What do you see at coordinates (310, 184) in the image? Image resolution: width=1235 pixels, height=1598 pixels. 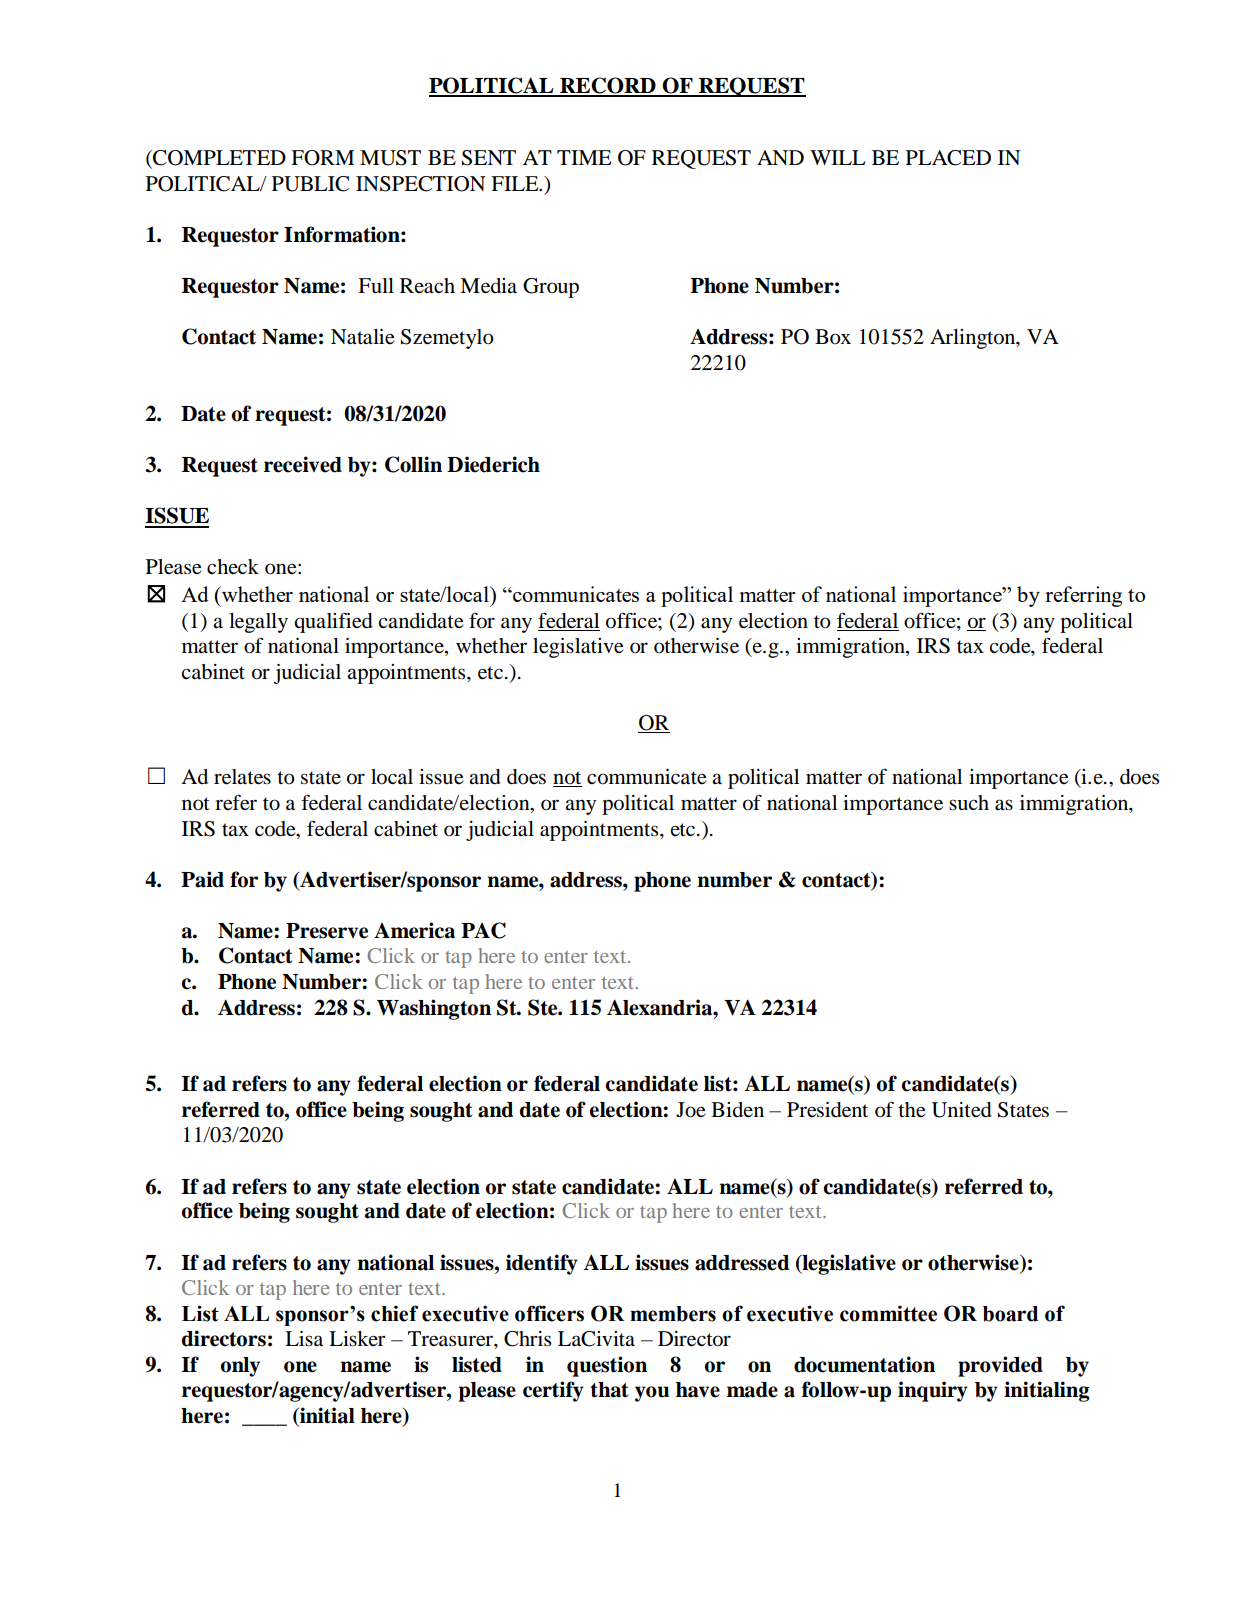 I see `PUBLIC` at bounding box center [310, 184].
